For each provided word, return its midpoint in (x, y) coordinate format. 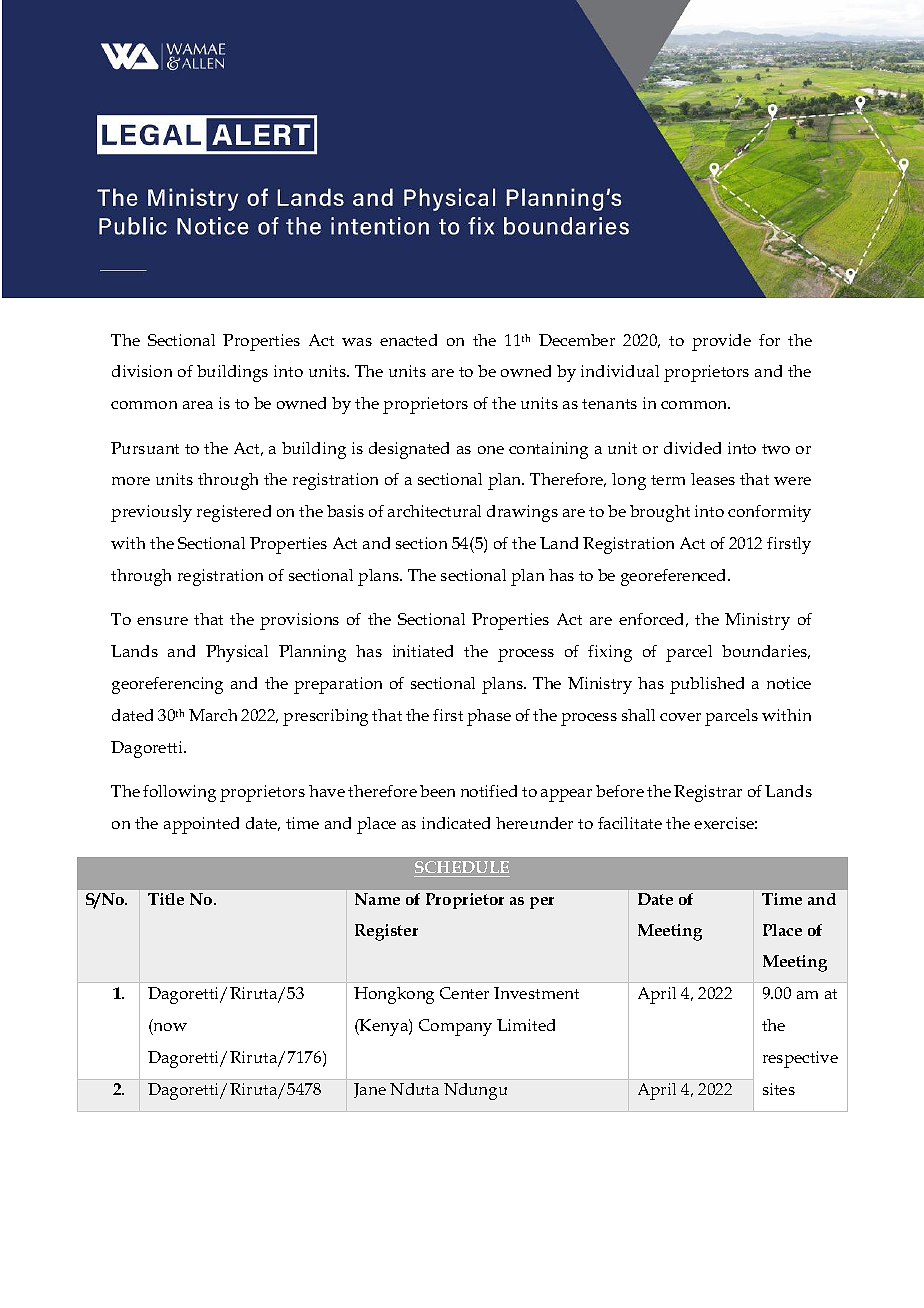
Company (455, 1027)
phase (489, 717)
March (213, 715)
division (142, 371)
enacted (408, 340)
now (170, 1027)
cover (680, 717)
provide (721, 342)
